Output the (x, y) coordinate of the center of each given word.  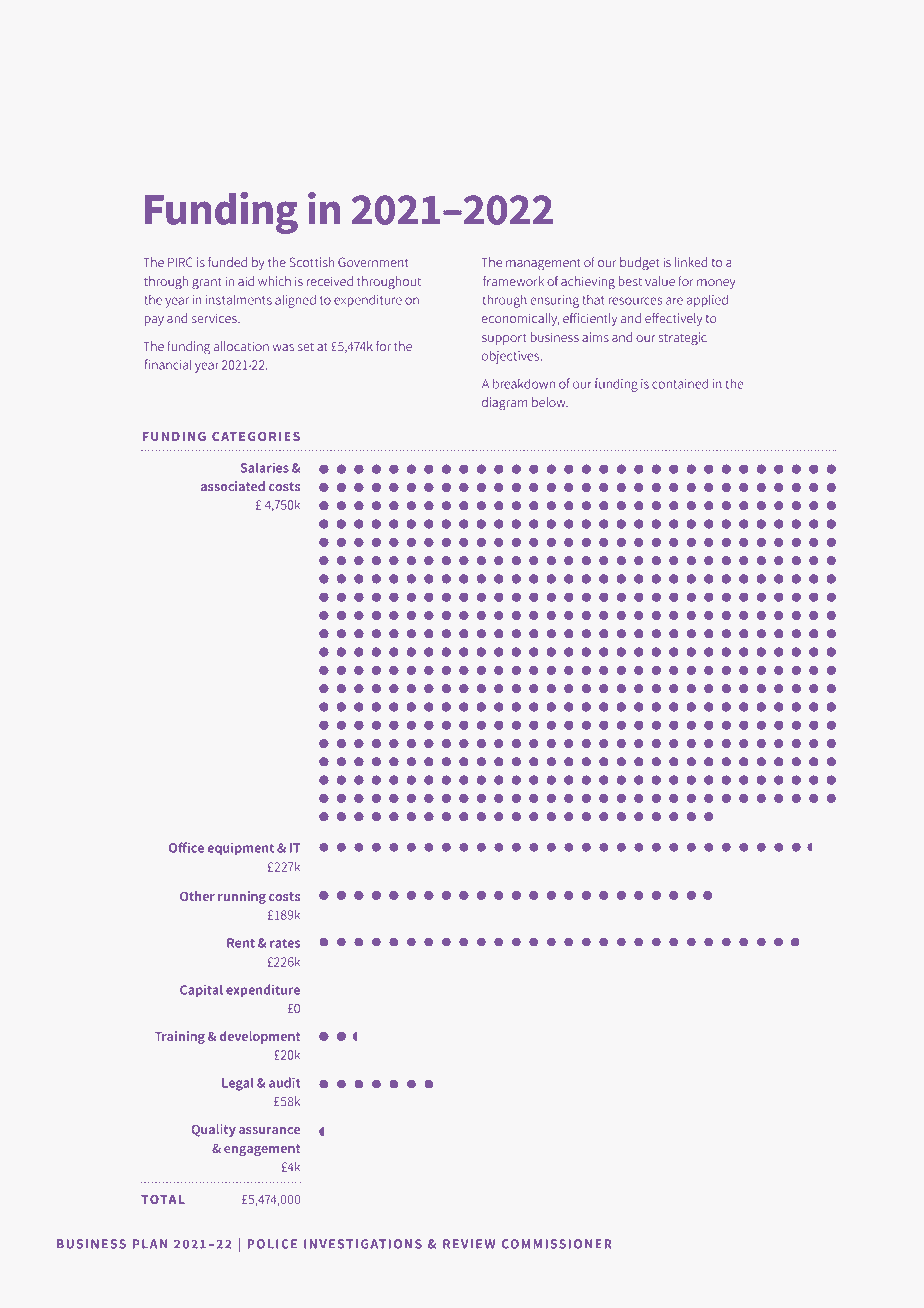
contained (680, 383)
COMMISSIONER (556, 1244)
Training (180, 1037)
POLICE (272, 1244)
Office (186, 847)
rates (285, 943)
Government (373, 262)
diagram (505, 404)
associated (233, 486)
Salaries (265, 467)
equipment (241, 848)
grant (207, 283)
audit (284, 1082)
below (550, 402)
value (660, 281)
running (242, 897)
